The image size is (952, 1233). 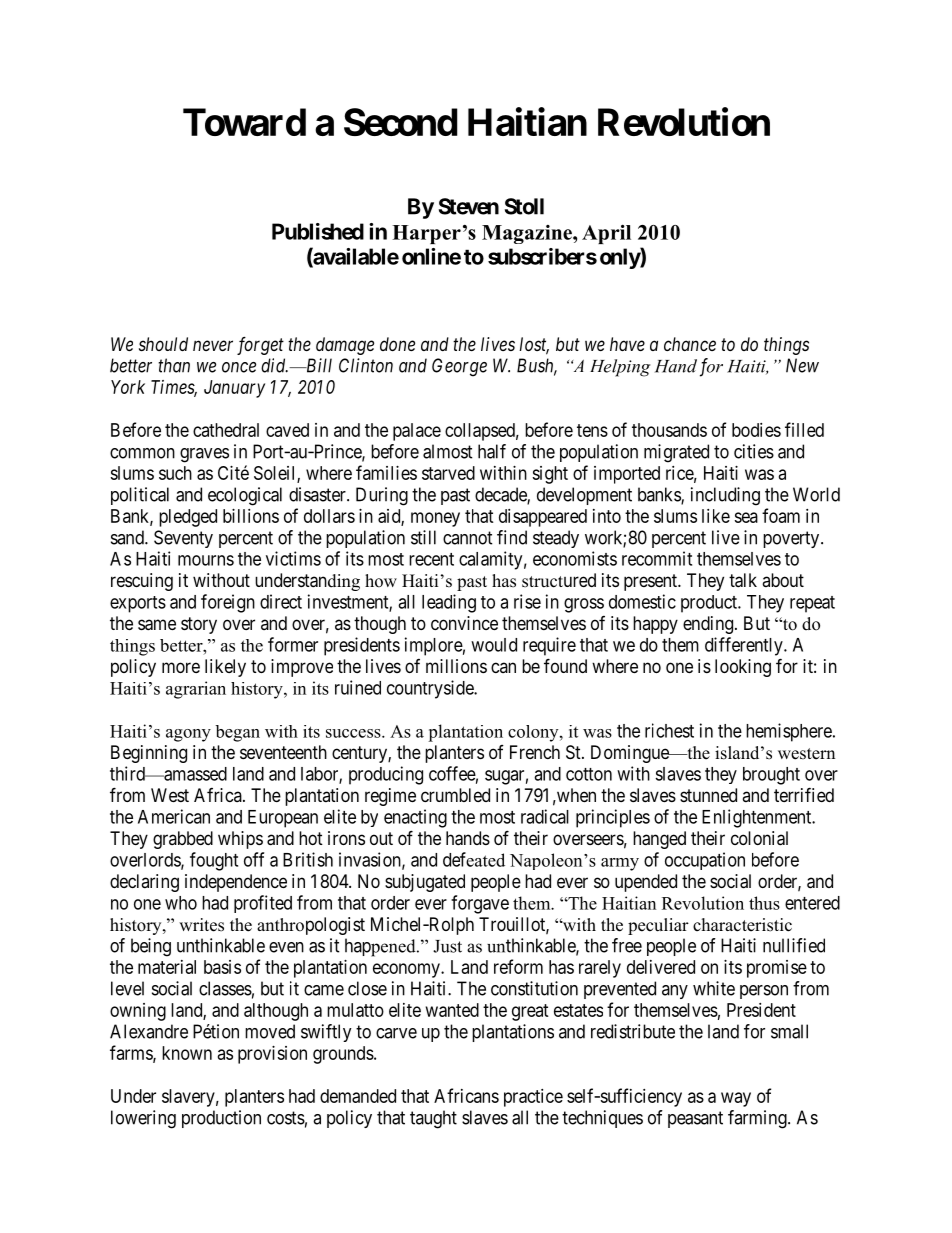 I want to click on thus, so click(x=764, y=903).
